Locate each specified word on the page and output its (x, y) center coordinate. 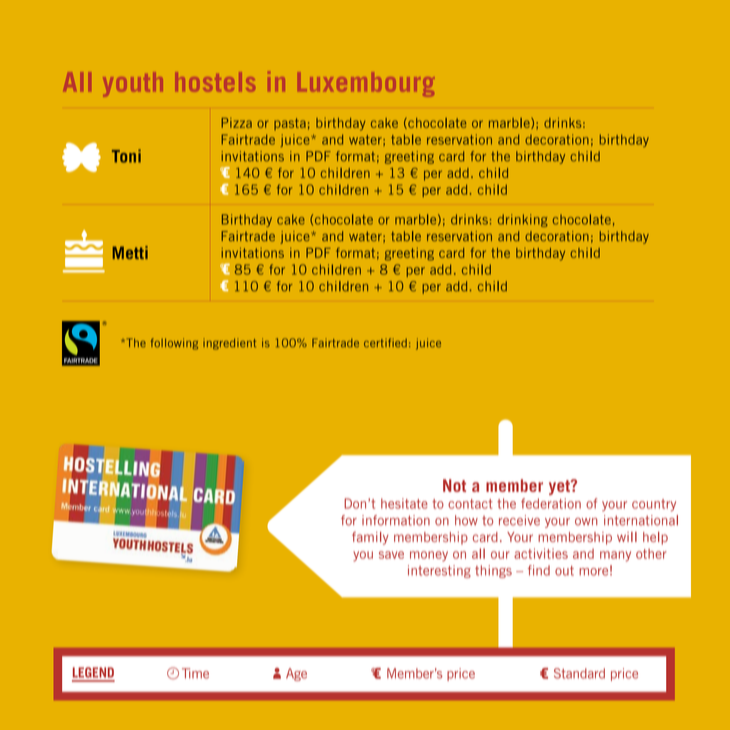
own (586, 522)
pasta (290, 124)
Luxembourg (368, 84)
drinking (523, 220)
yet (560, 487)
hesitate (404, 503)
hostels (216, 81)
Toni (126, 156)
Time (195, 673)
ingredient (229, 344)
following (174, 344)
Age (296, 674)
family (370, 538)
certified (385, 343)
